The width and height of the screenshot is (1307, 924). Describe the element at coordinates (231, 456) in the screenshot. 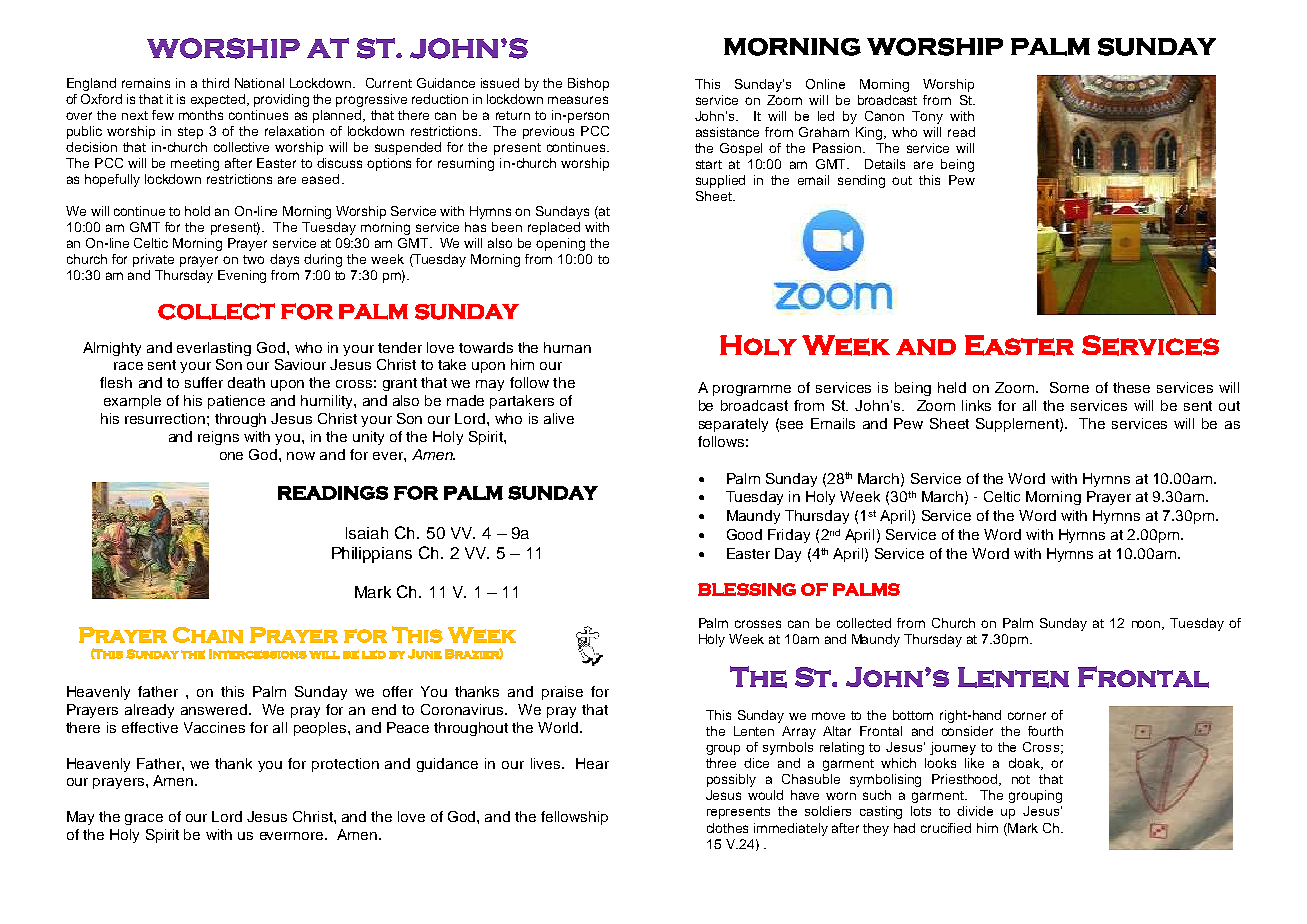

I see `one` at that location.
